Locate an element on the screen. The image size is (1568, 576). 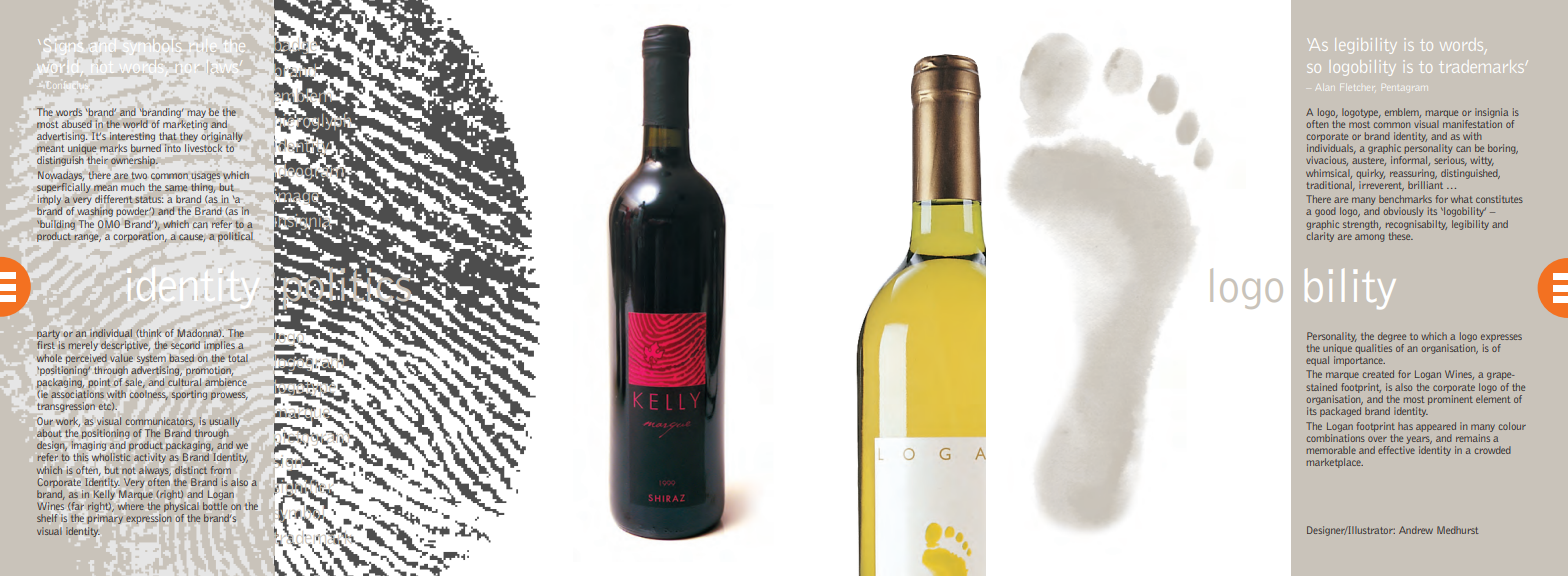
packaged is located at coordinates (1340, 412).
